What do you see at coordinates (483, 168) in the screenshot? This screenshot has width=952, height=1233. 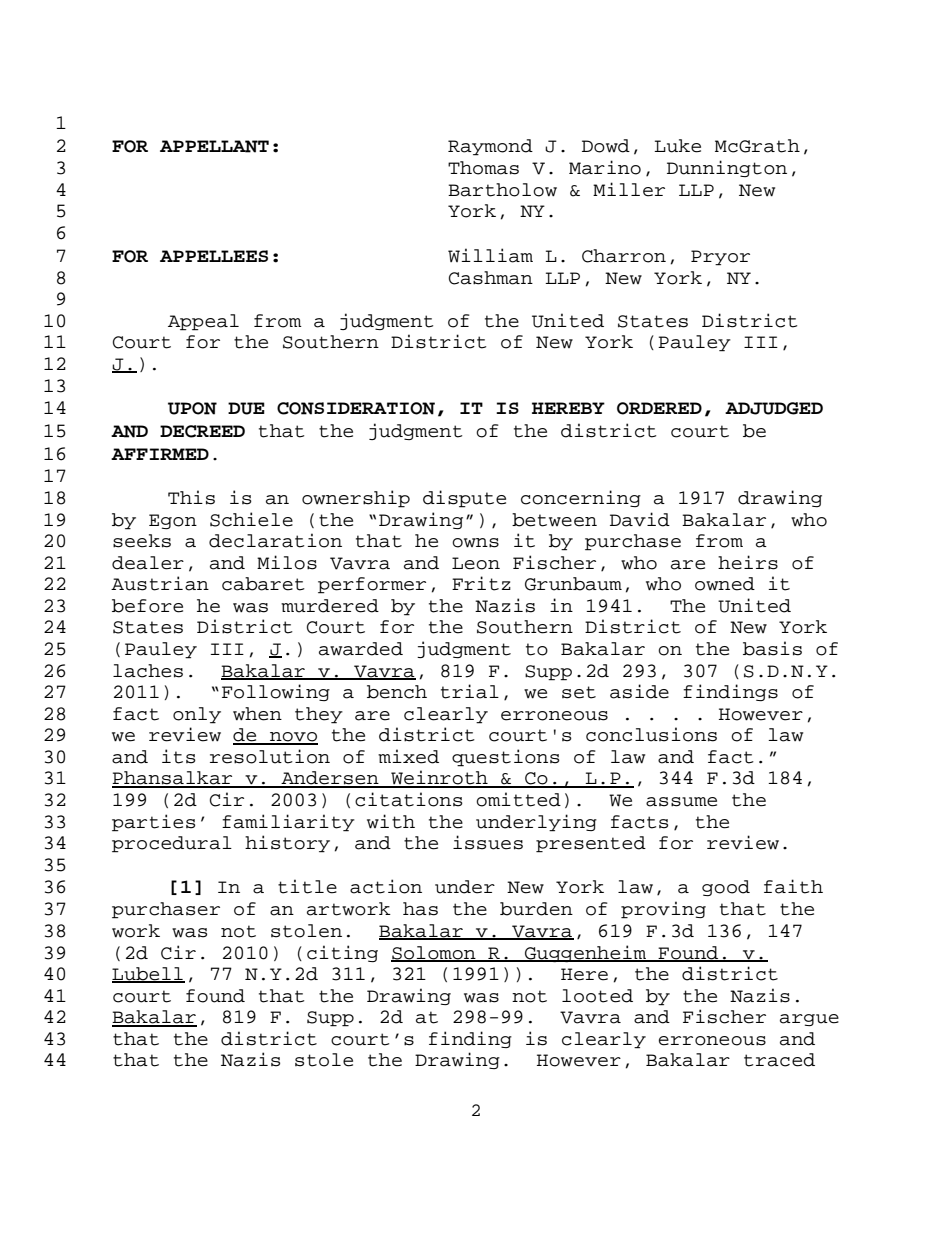 I see `Thomas` at bounding box center [483, 168].
